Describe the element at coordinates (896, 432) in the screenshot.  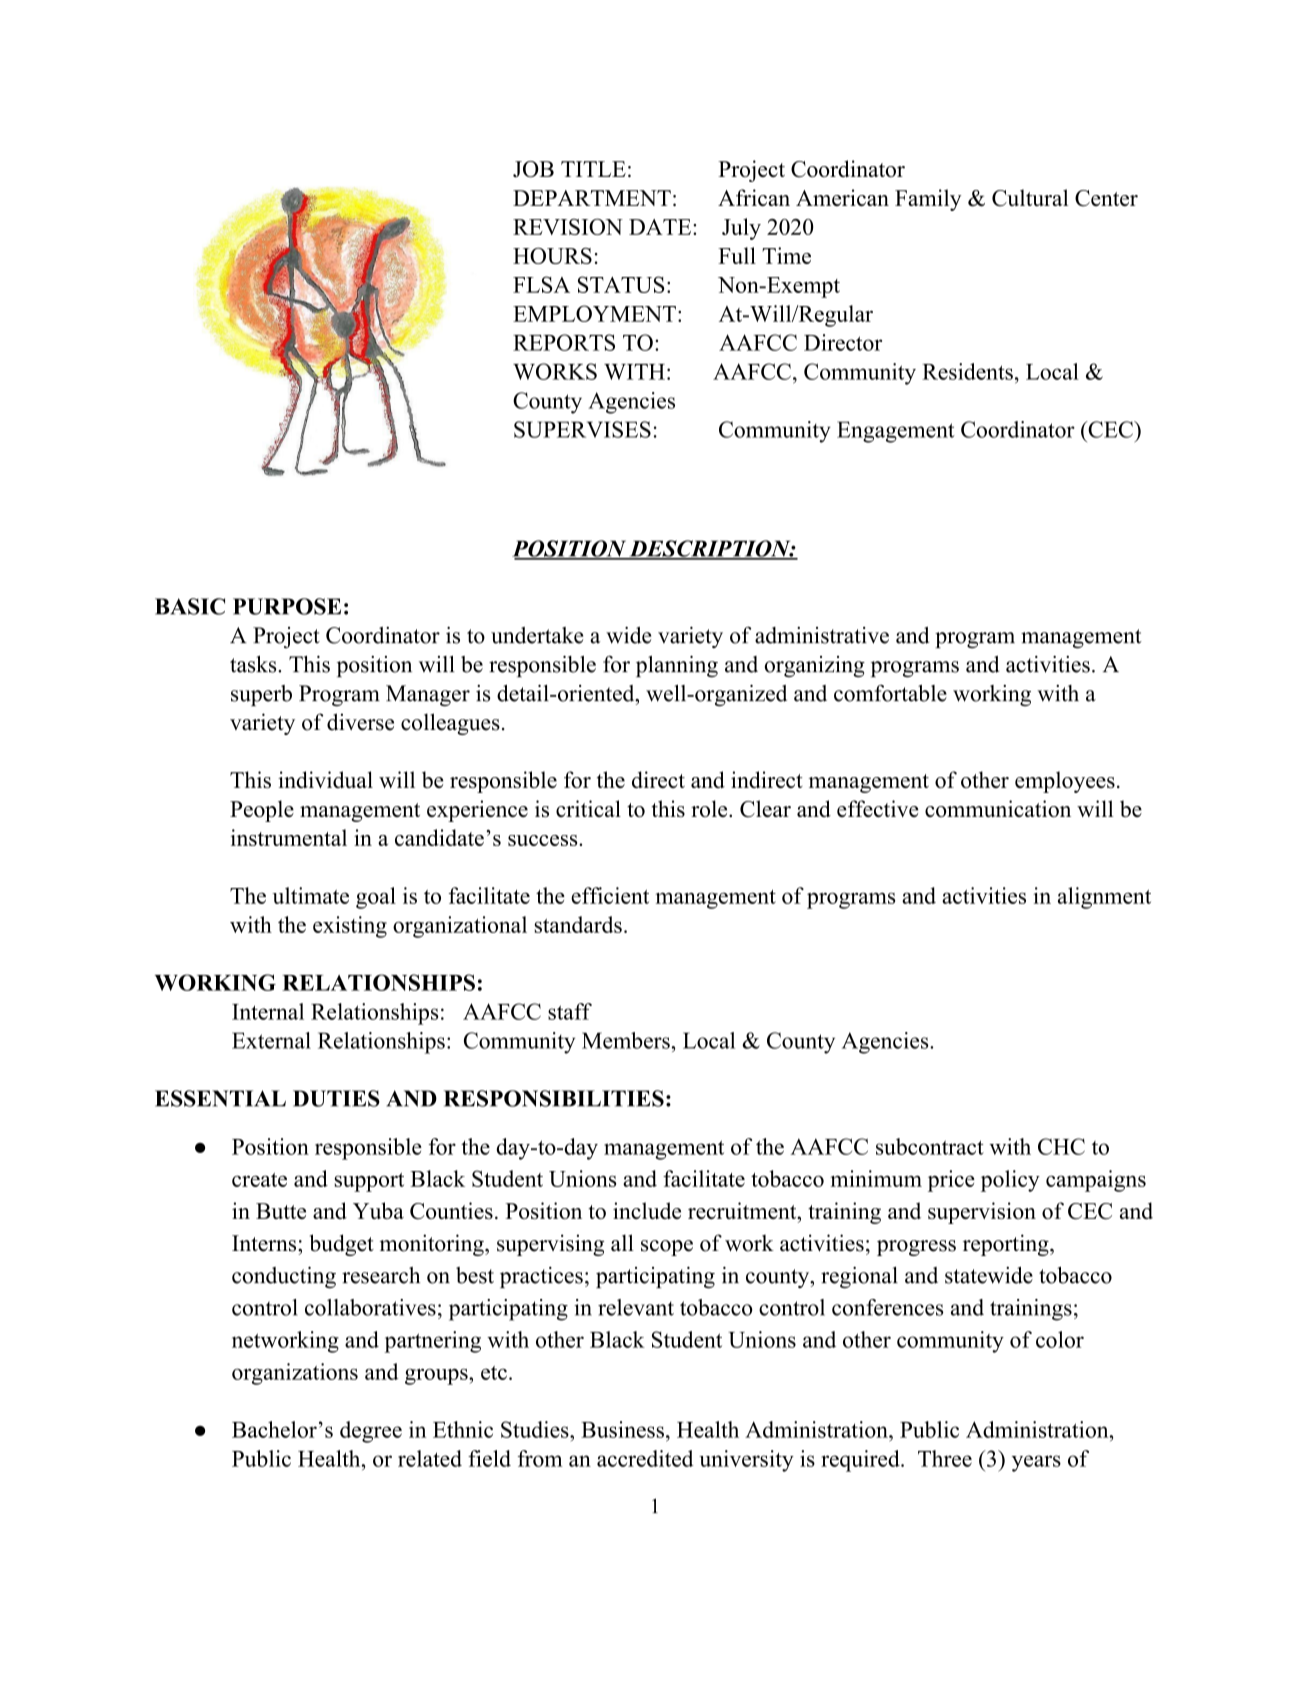
I see `Engagement` at that location.
